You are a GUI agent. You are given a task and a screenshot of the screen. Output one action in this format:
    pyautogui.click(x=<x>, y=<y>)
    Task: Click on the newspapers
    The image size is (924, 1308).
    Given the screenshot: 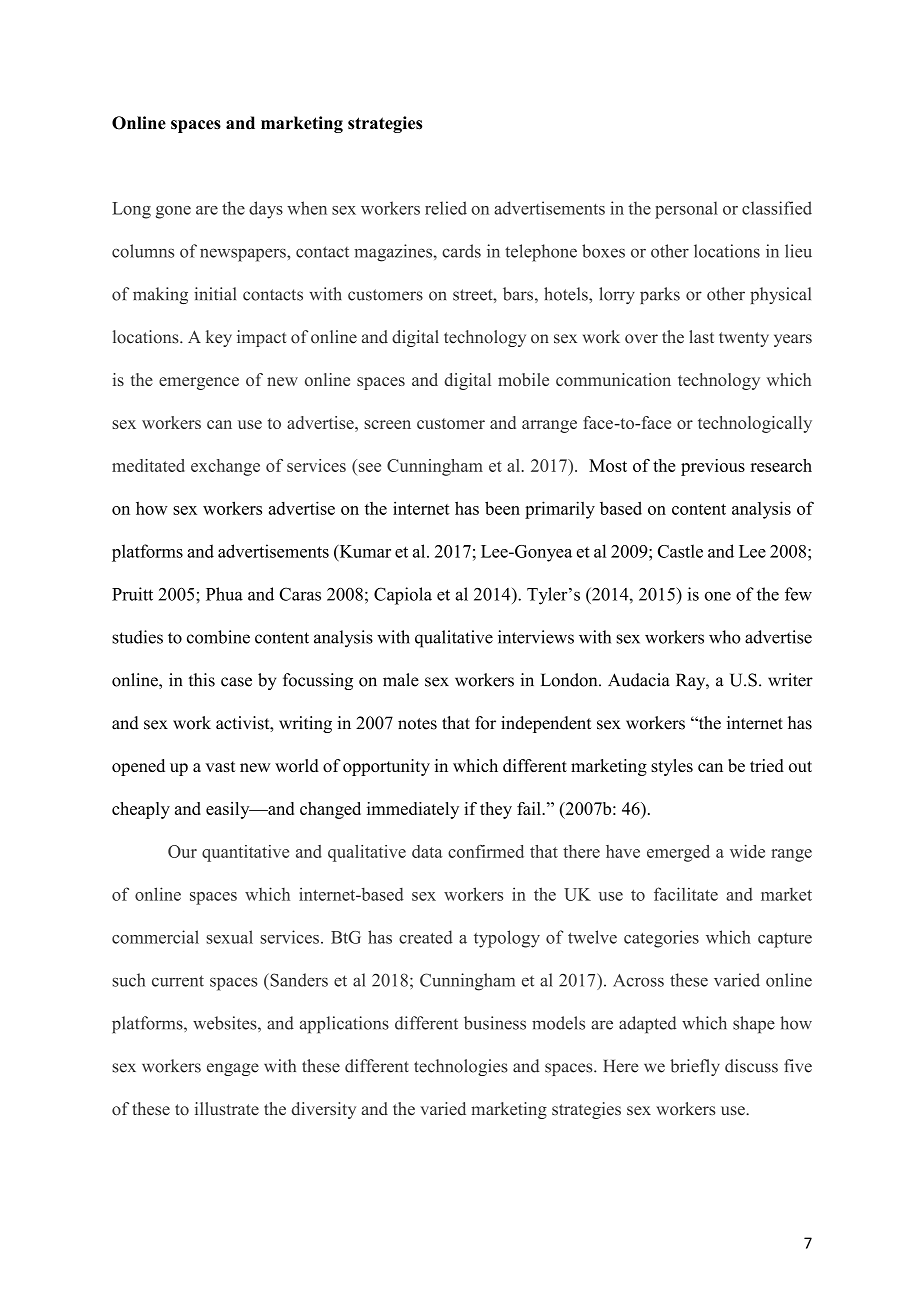 What is the action you would take?
    pyautogui.click(x=244, y=255)
